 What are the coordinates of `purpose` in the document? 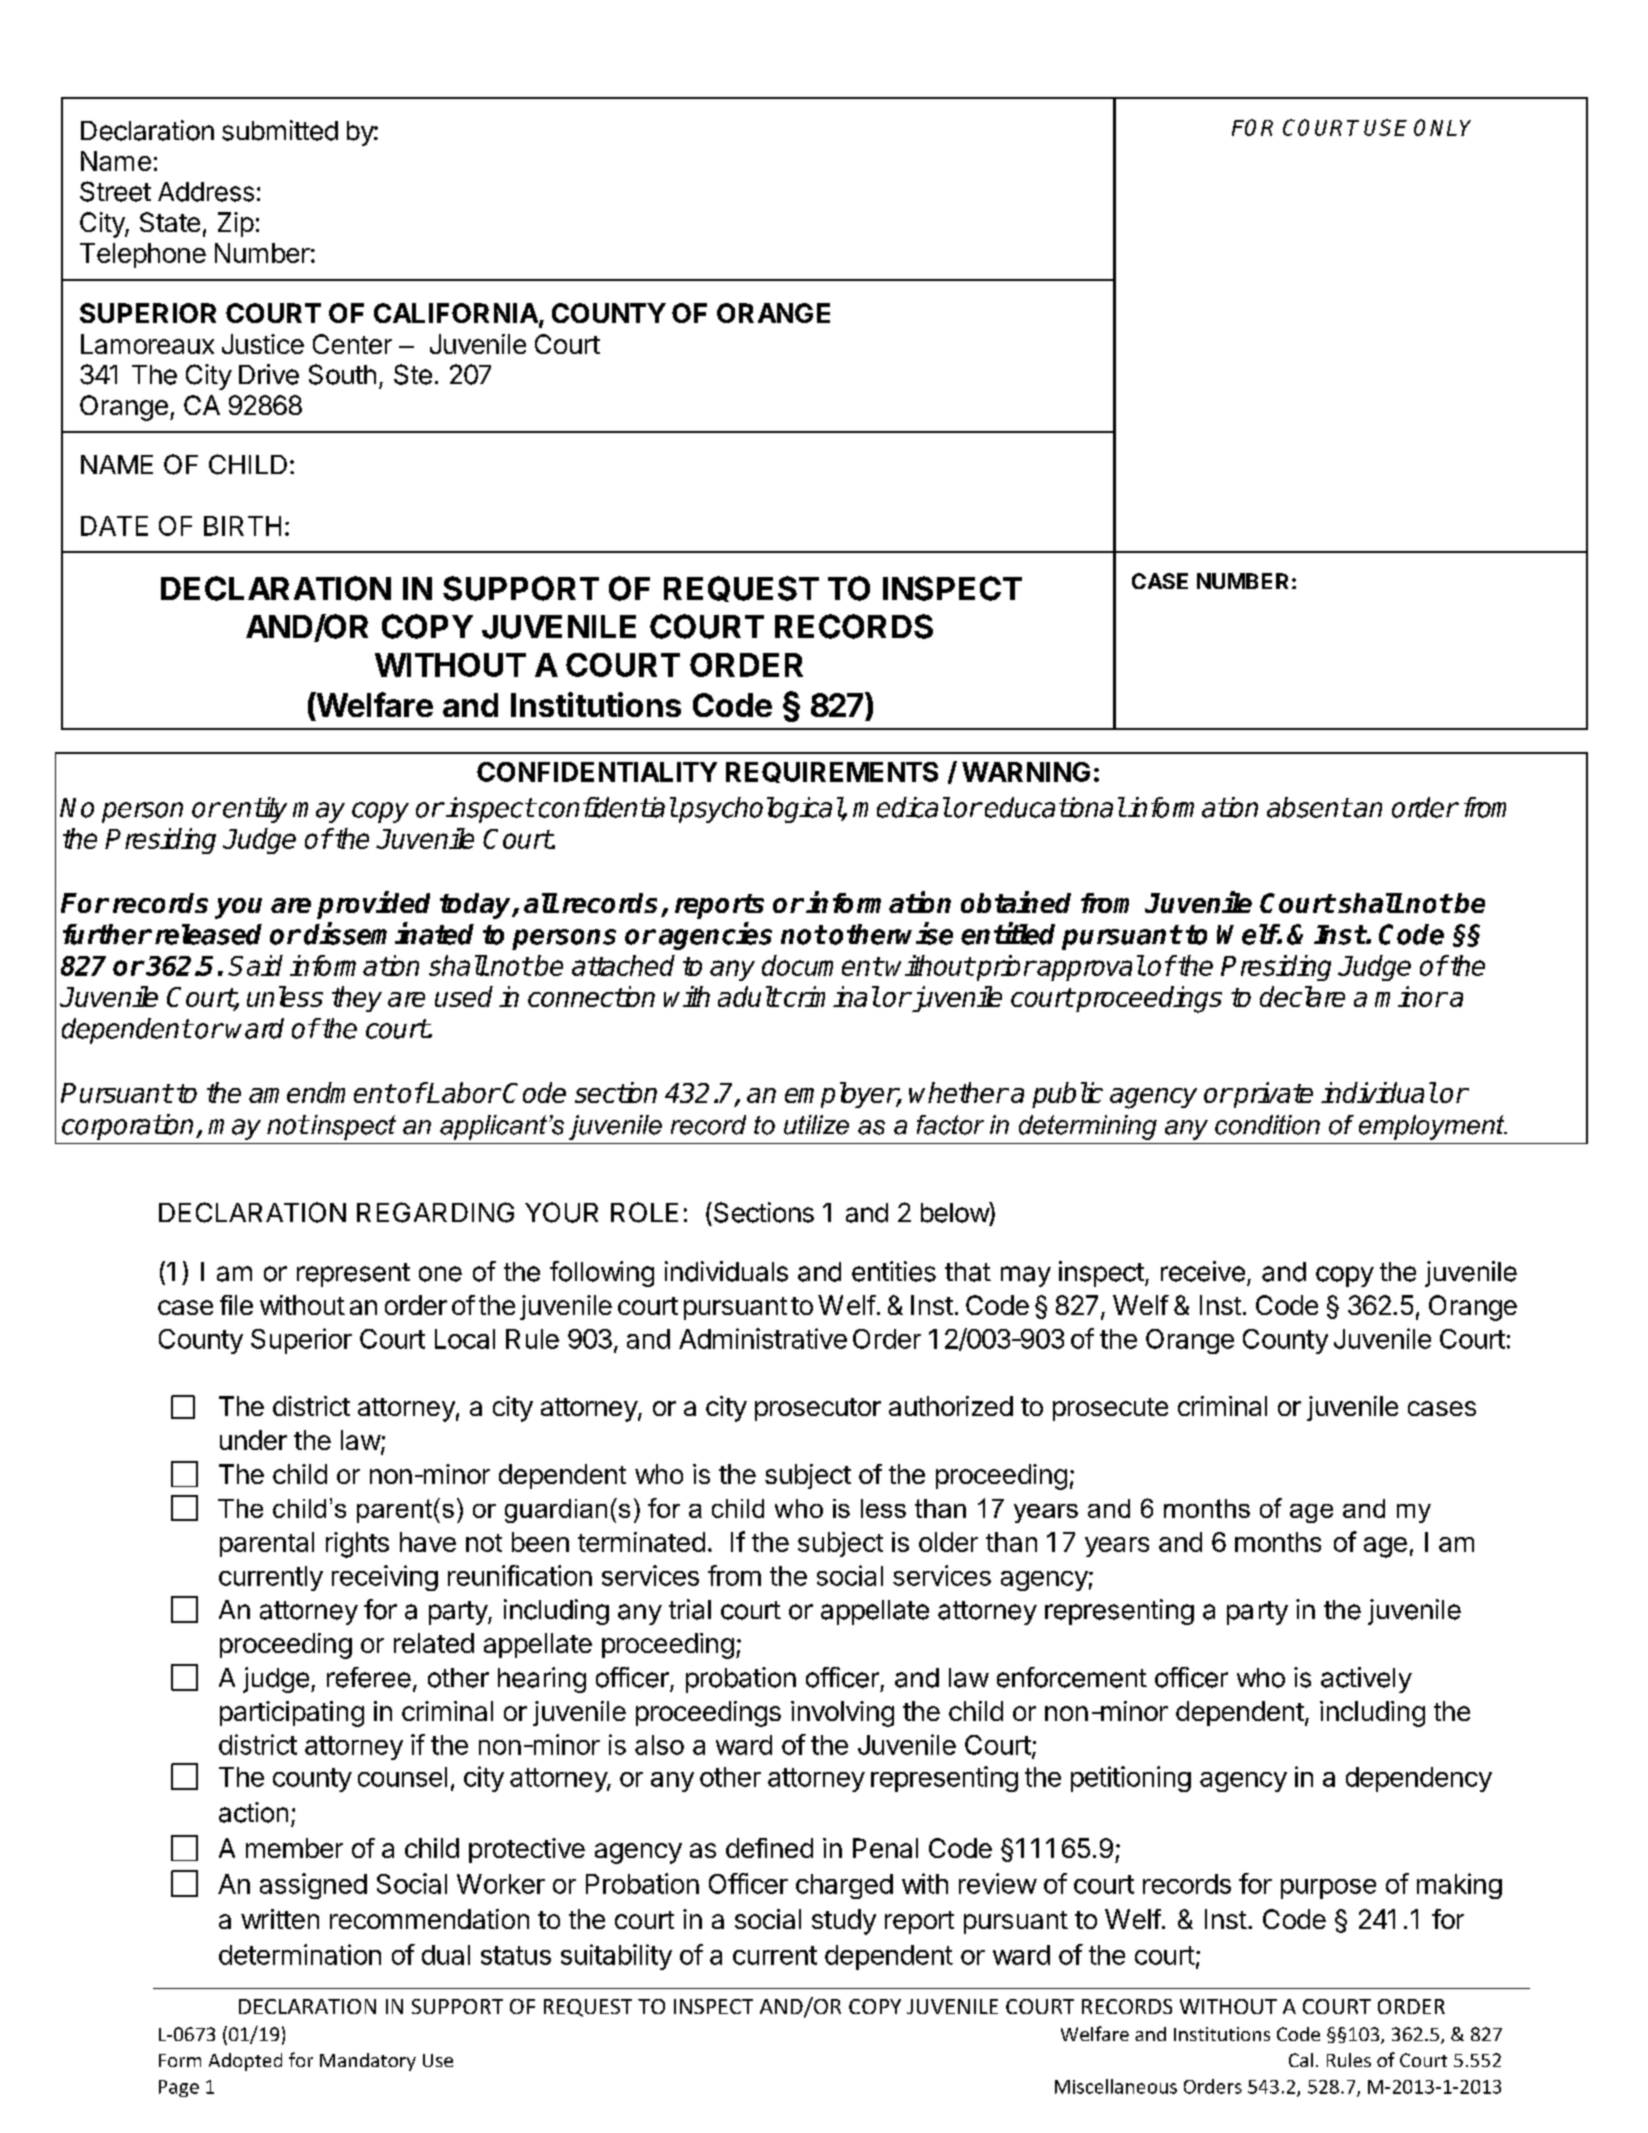 It's located at (1328, 1889).
